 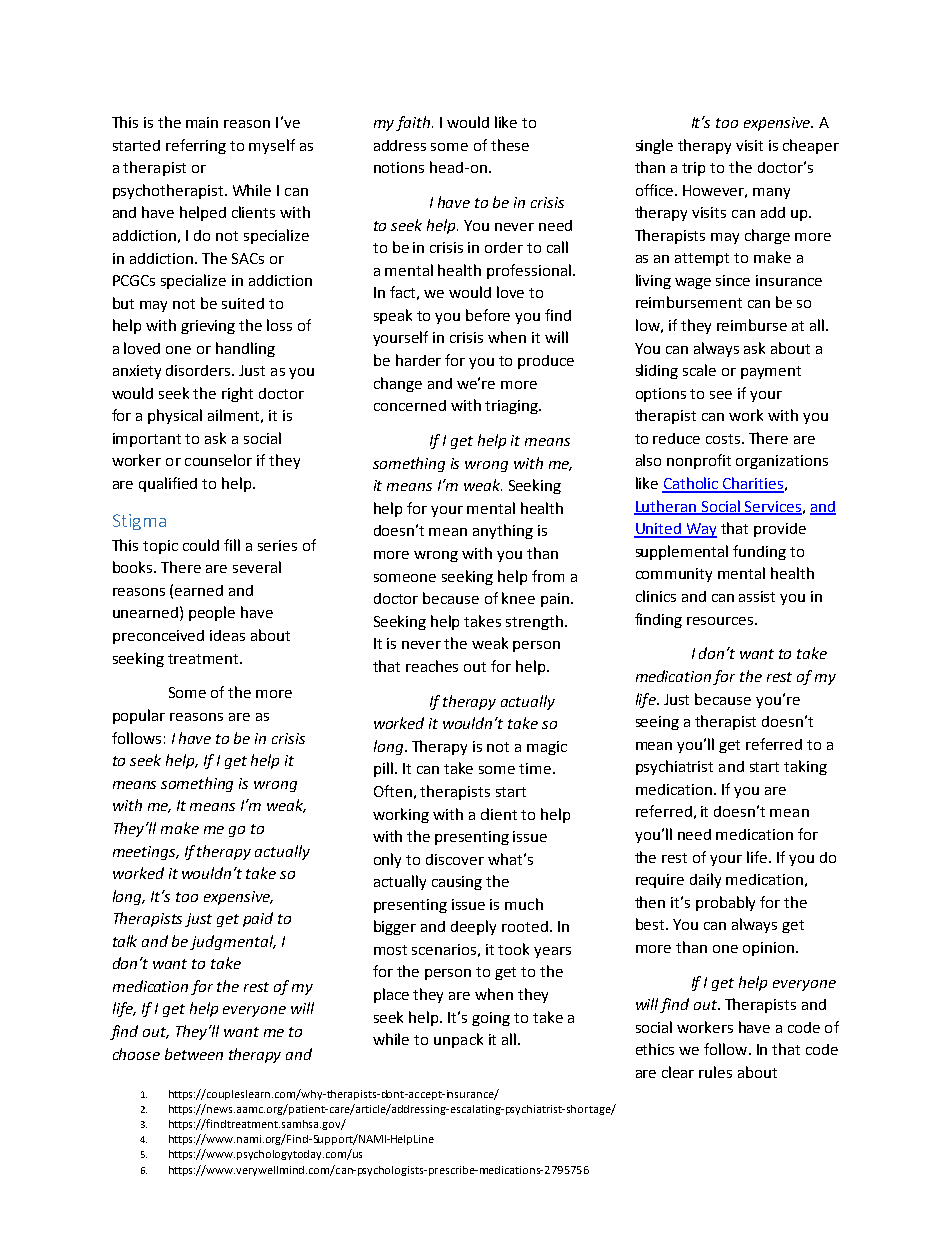 What do you see at coordinates (208, 327) in the image?
I see `grieving` at bounding box center [208, 327].
